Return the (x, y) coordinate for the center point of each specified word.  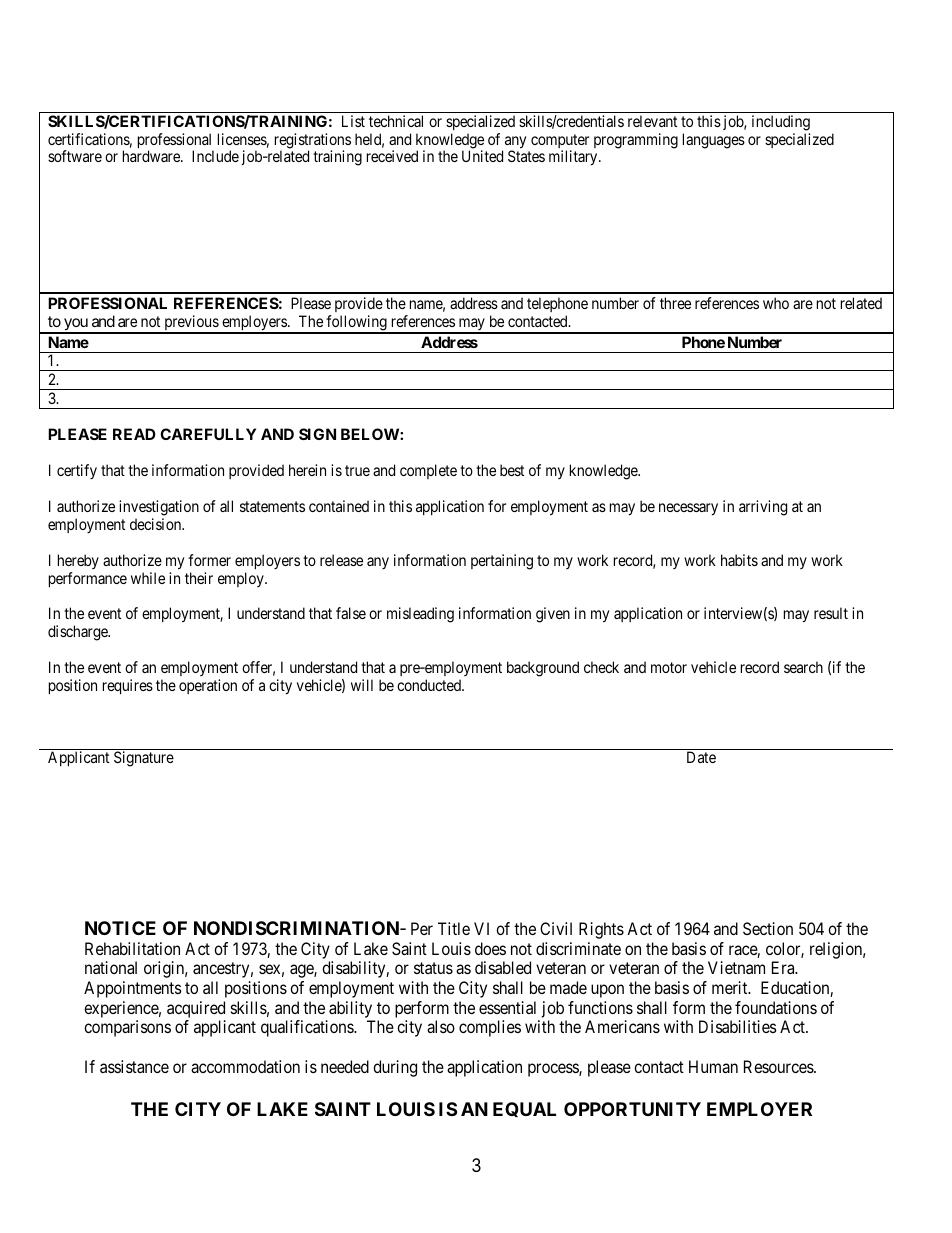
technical (396, 121)
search (803, 667)
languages (714, 141)
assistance (134, 1066)
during (395, 1068)
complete (428, 471)
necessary (688, 509)
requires (128, 686)
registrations (313, 142)
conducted (430, 685)
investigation (159, 508)
